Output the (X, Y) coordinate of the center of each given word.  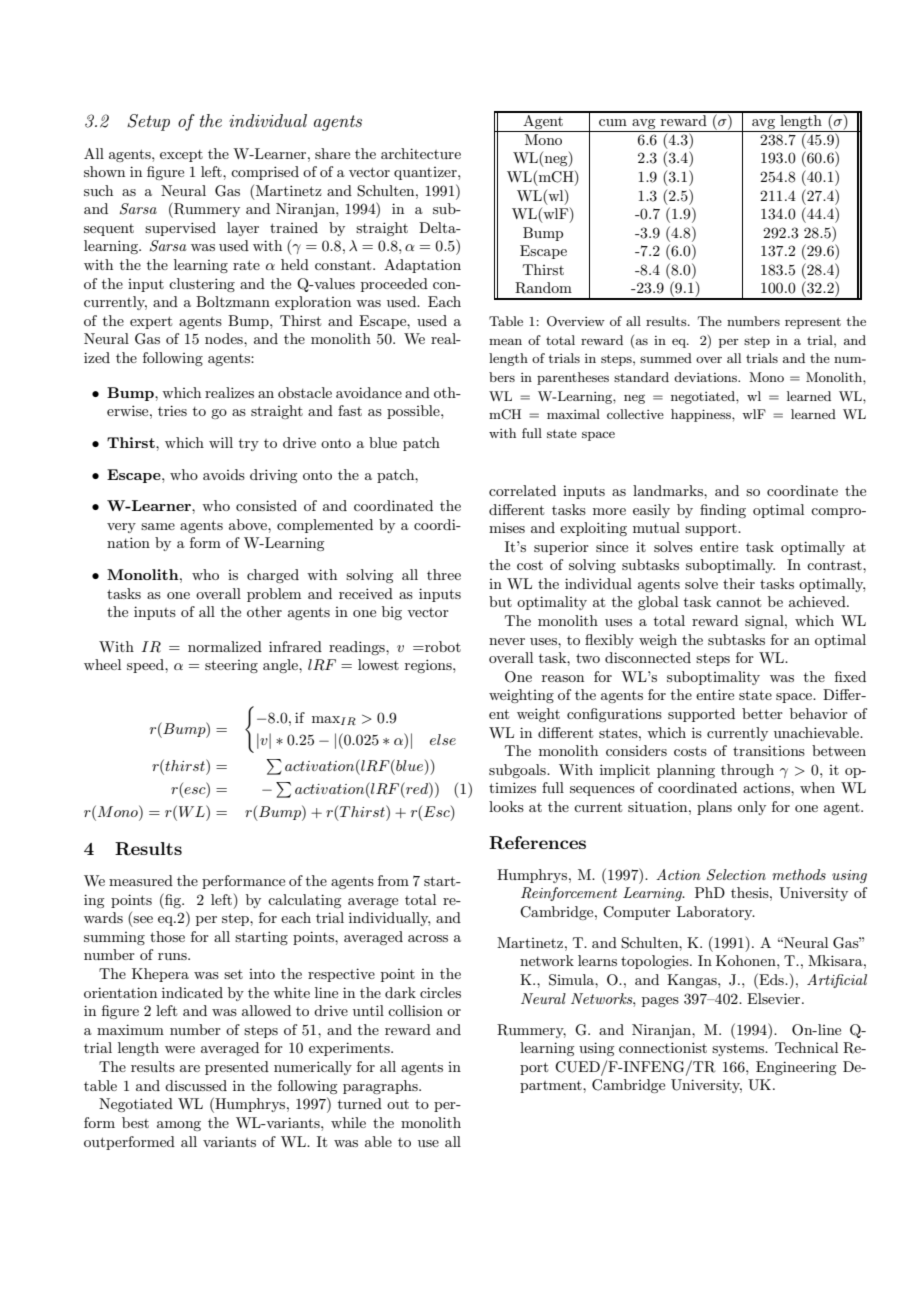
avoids (224, 474)
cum (613, 122)
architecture (421, 153)
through (747, 771)
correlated (522, 490)
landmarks (669, 490)
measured (141, 880)
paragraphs (381, 1087)
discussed (196, 1085)
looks (506, 806)
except (181, 156)
